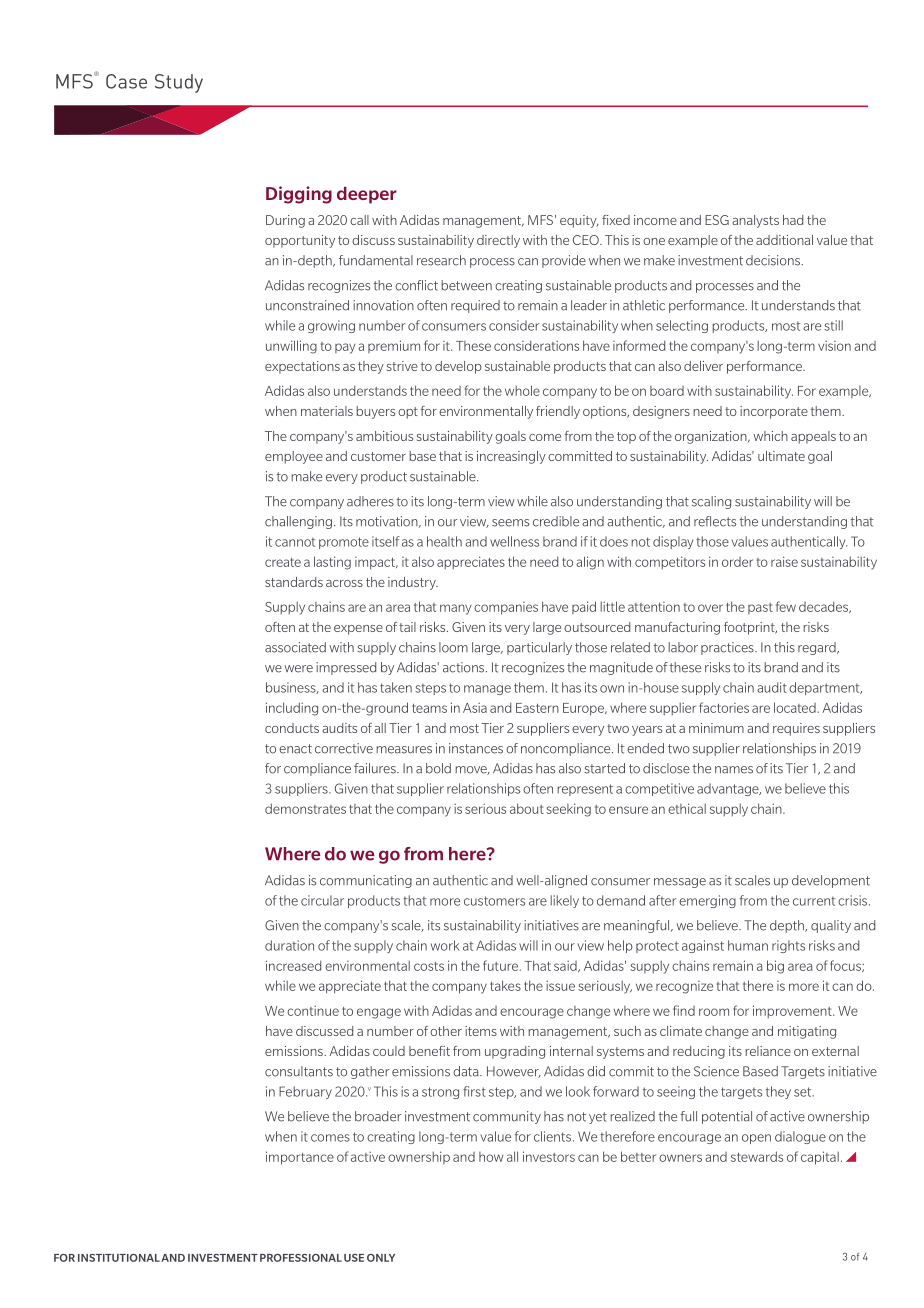 The width and height of the page is (924, 1308). Describe the element at coordinates (119, 1258) in the page. I see `INSTITUTIONAL` at that location.
